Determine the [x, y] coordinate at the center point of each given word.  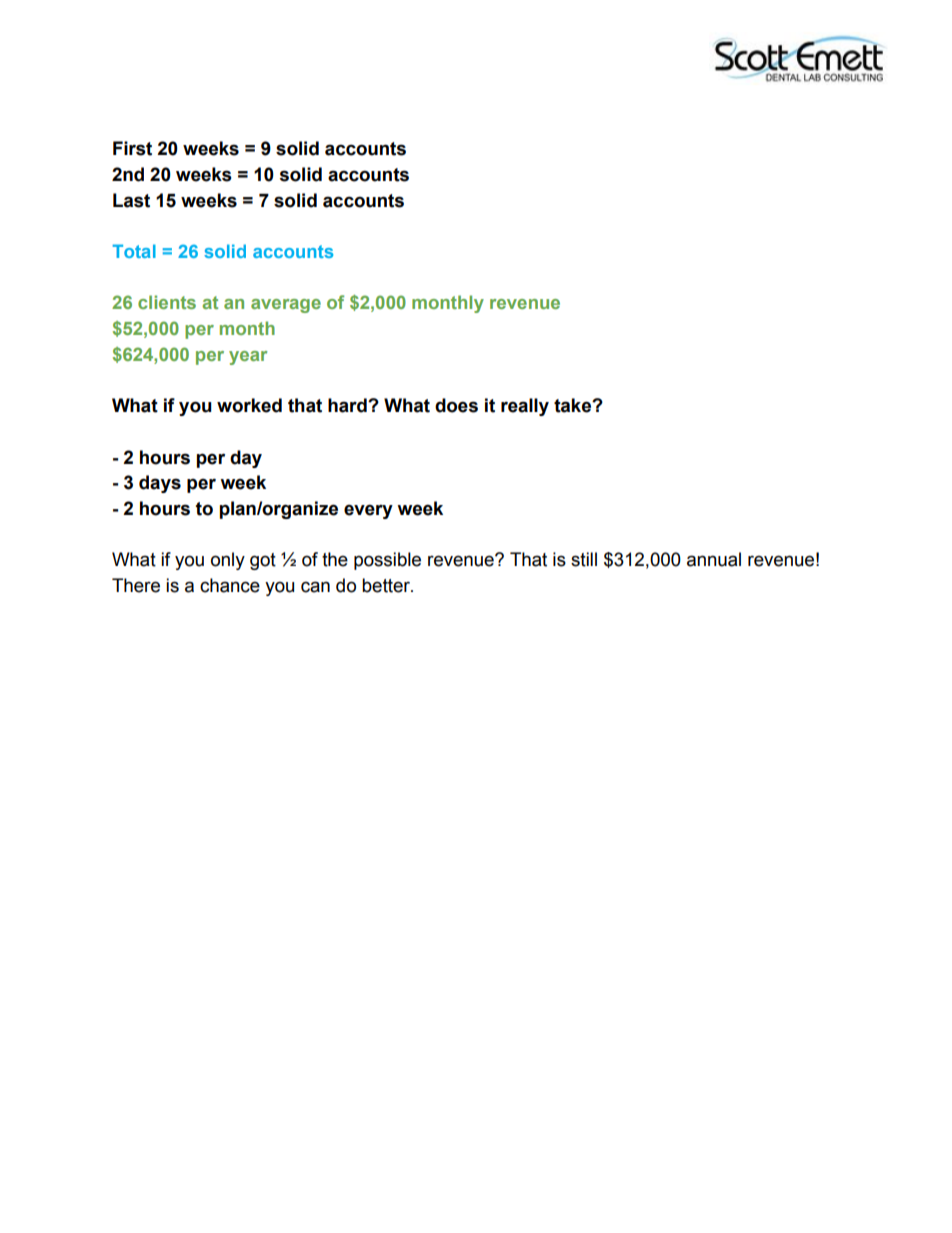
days [160, 484]
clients [167, 302]
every [368, 511]
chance [230, 585]
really [525, 407]
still [584, 559]
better [387, 585]
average [286, 306]
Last [131, 200]
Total [134, 251]
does [456, 405]
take [573, 405]
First [132, 148]
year [248, 358]
